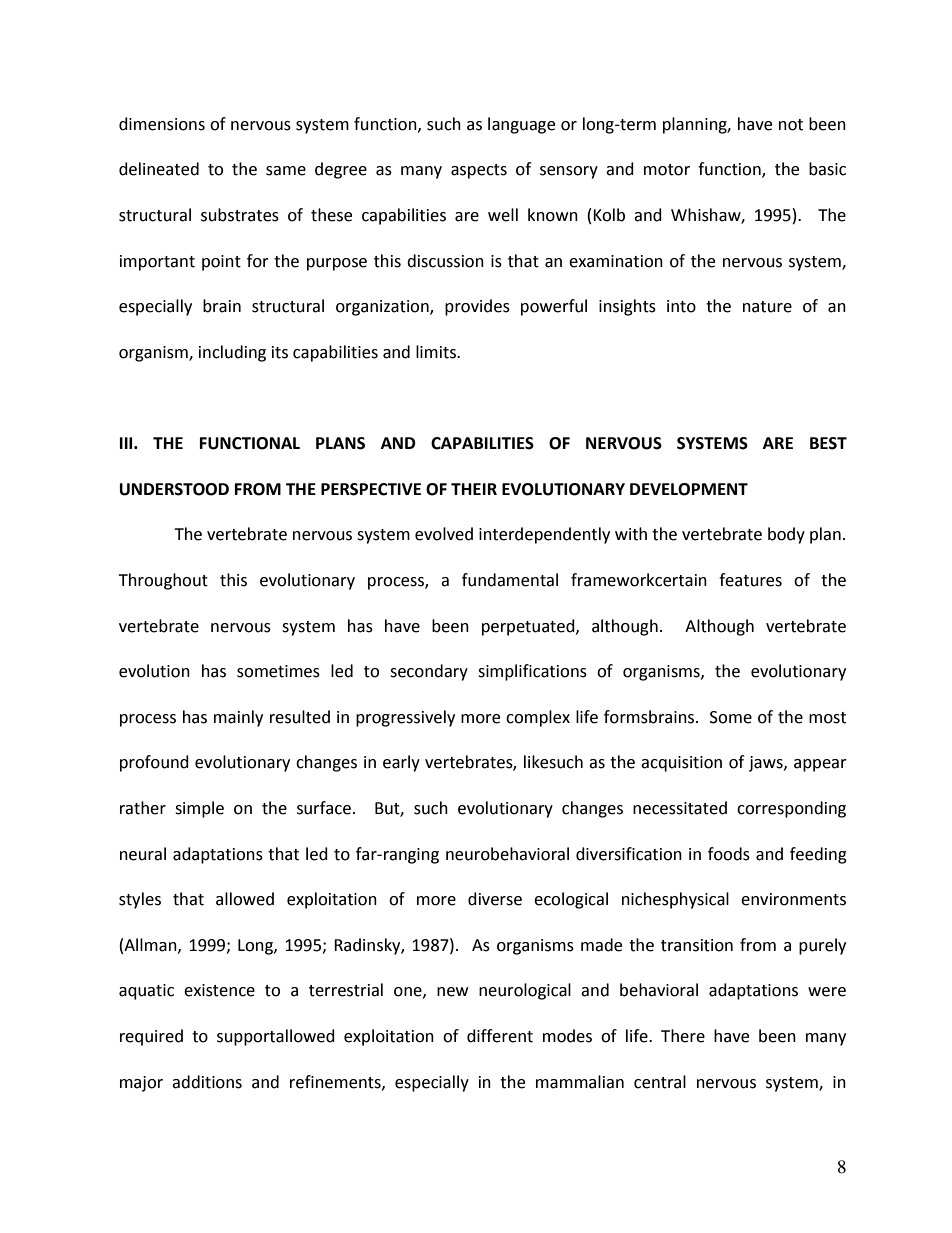 This screenshot has width=952, height=1233. I want to click on complex, so click(538, 718).
